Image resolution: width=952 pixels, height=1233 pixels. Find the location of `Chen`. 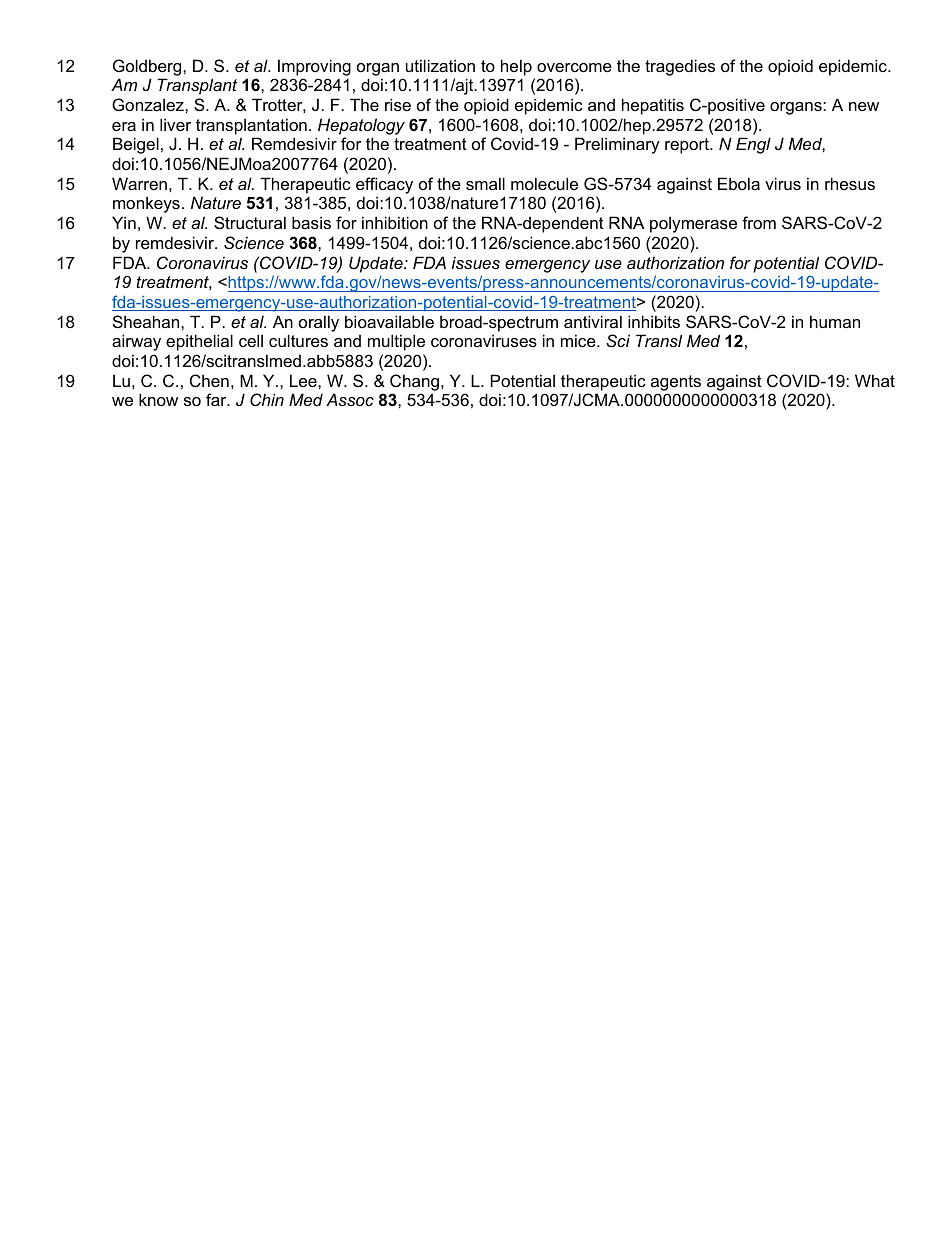

Chen is located at coordinates (209, 380).
